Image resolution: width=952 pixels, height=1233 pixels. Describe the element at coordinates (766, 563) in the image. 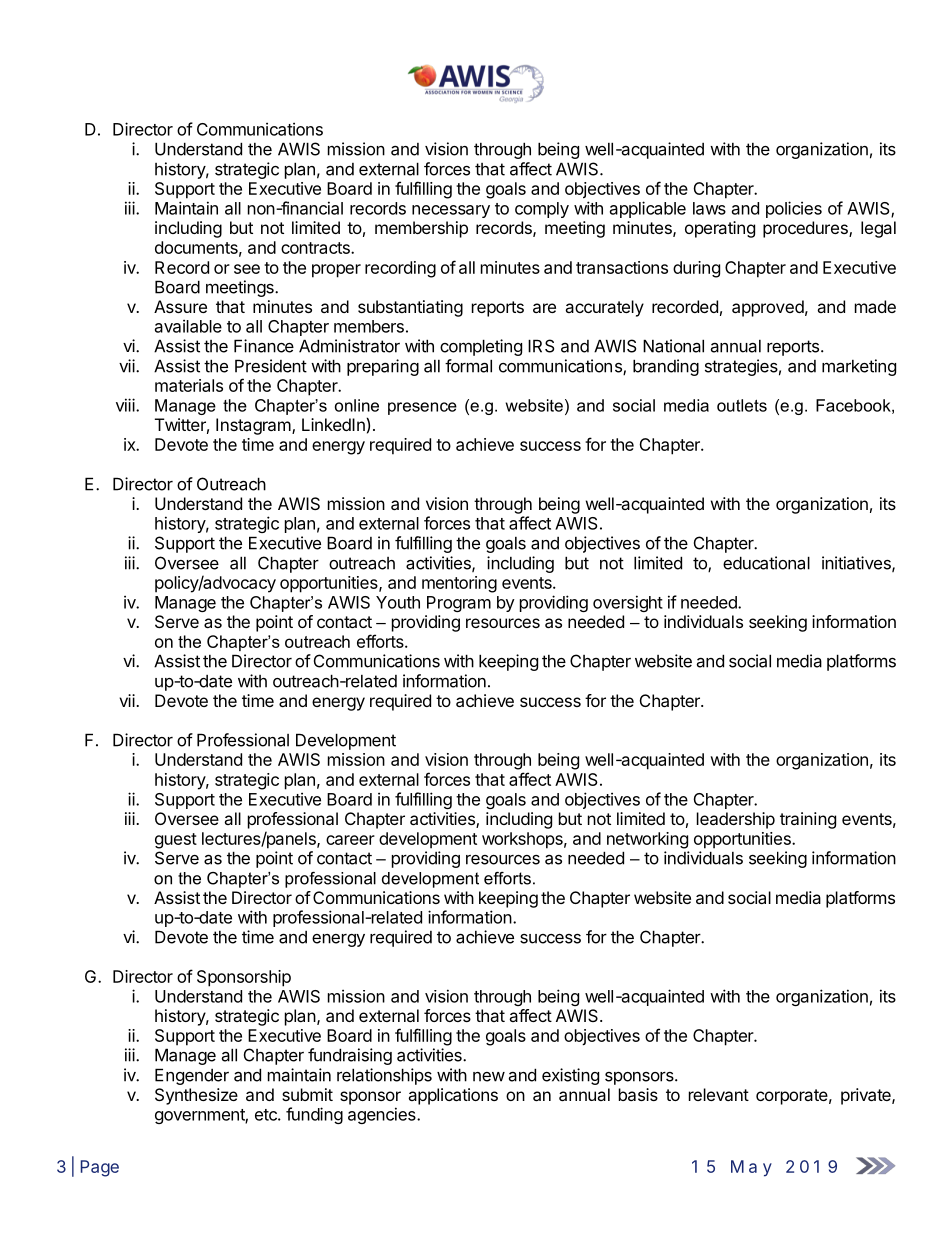

I see `educational` at that location.
